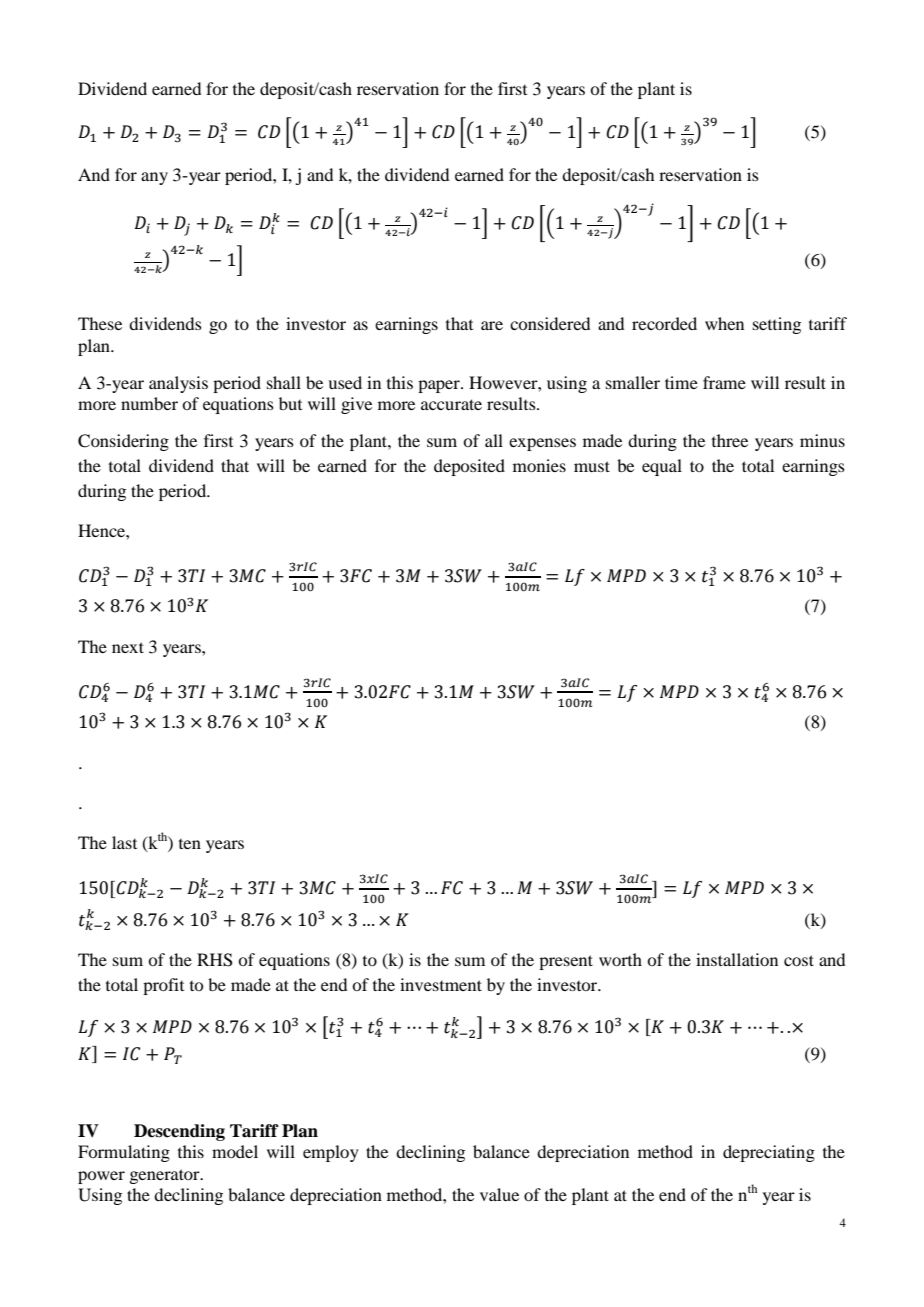 The width and height of the screenshot is (924, 1307). What do you see at coordinates (769, 1153) in the screenshot?
I see `depreciating` at bounding box center [769, 1153].
